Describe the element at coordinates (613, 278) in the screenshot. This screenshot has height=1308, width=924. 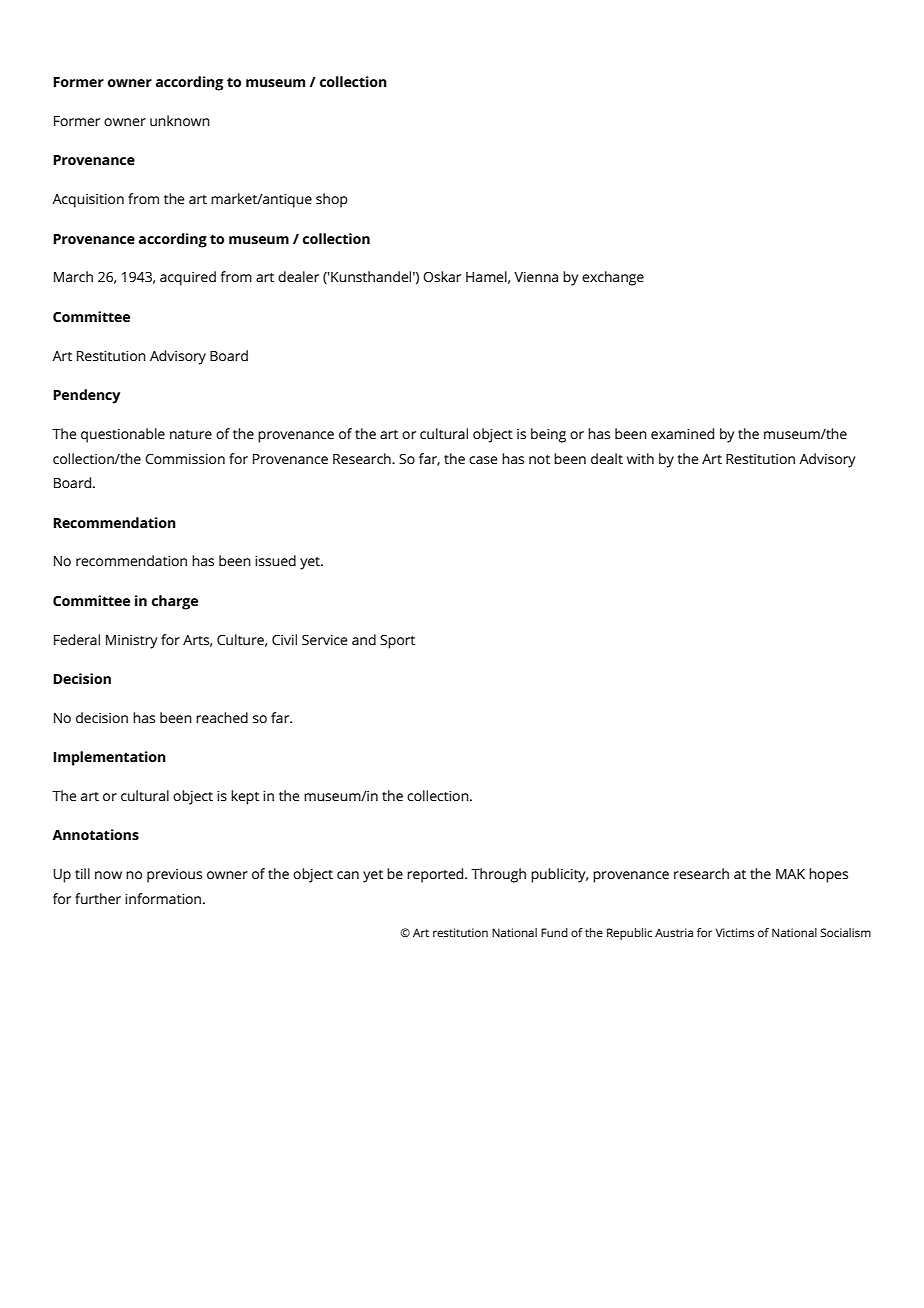
I see `exchange` at that location.
